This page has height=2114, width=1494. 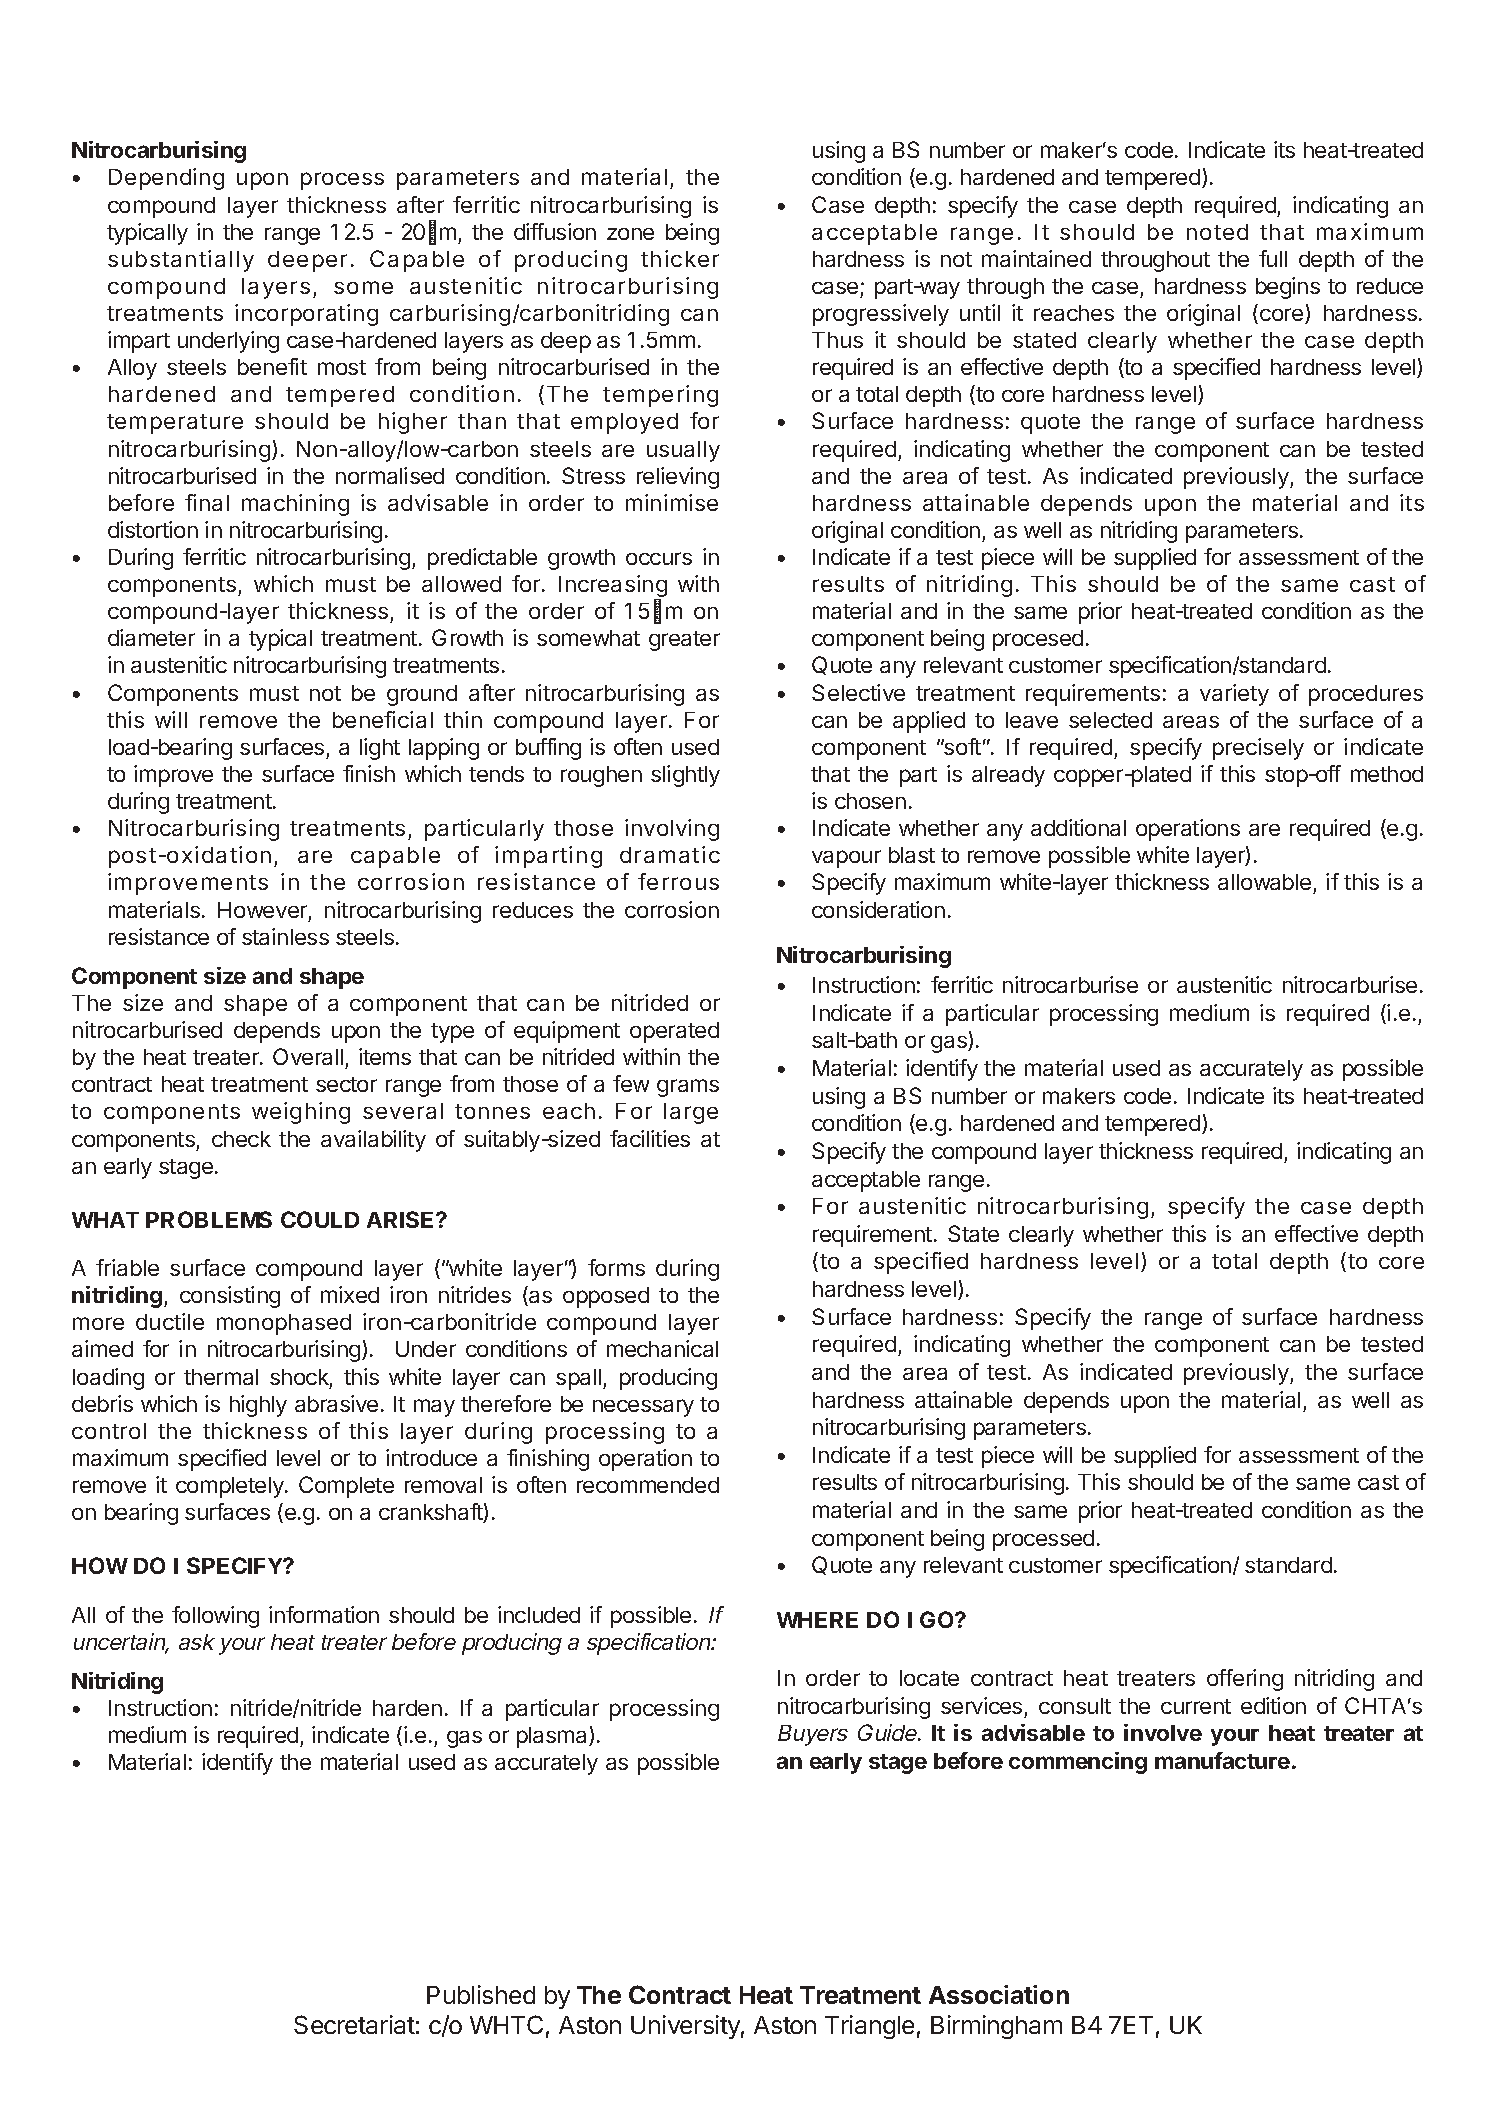 What do you see at coordinates (301, 1113) in the page?
I see `weighing` at bounding box center [301, 1113].
